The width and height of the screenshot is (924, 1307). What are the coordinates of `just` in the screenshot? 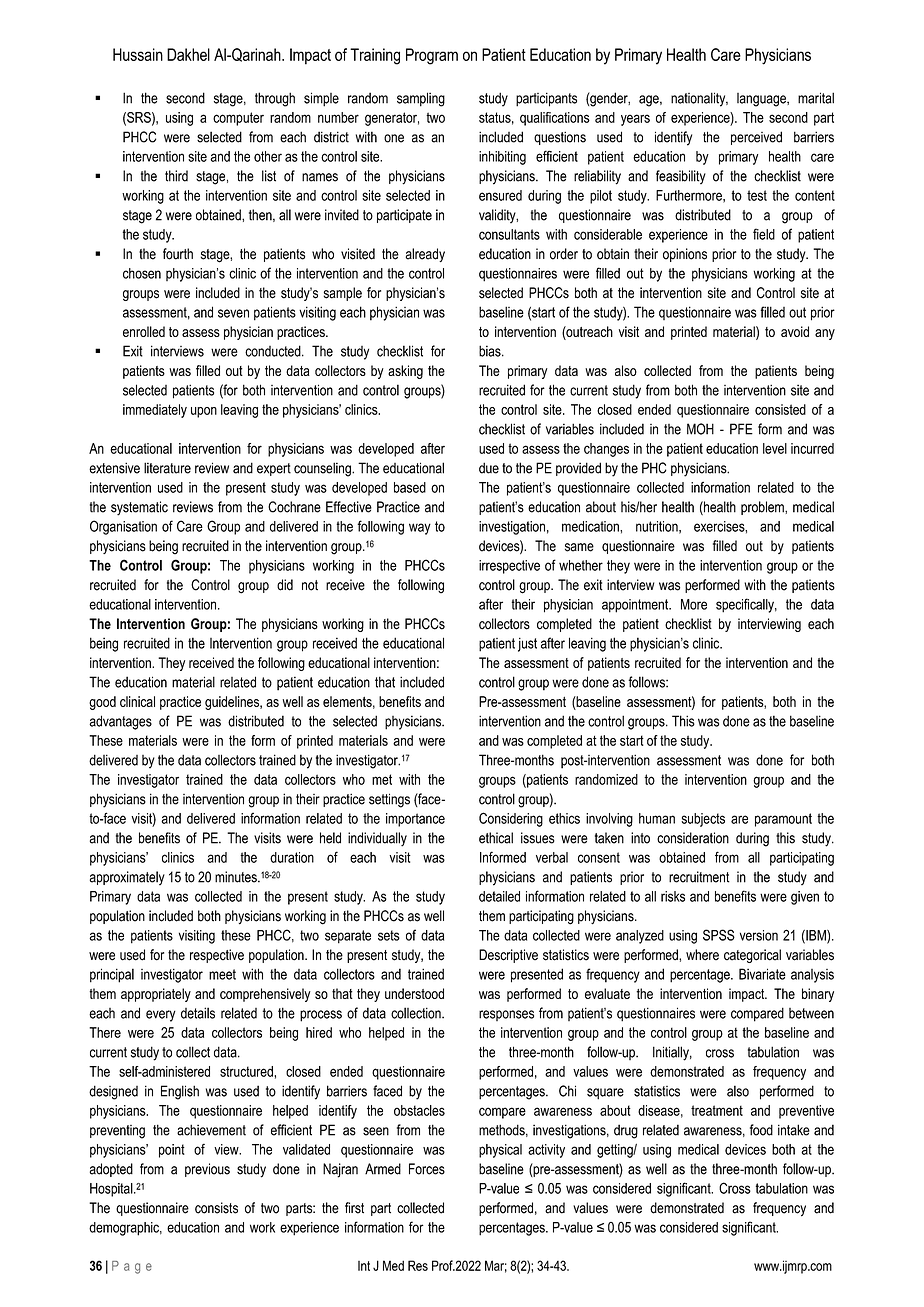 It's located at (527, 644).
